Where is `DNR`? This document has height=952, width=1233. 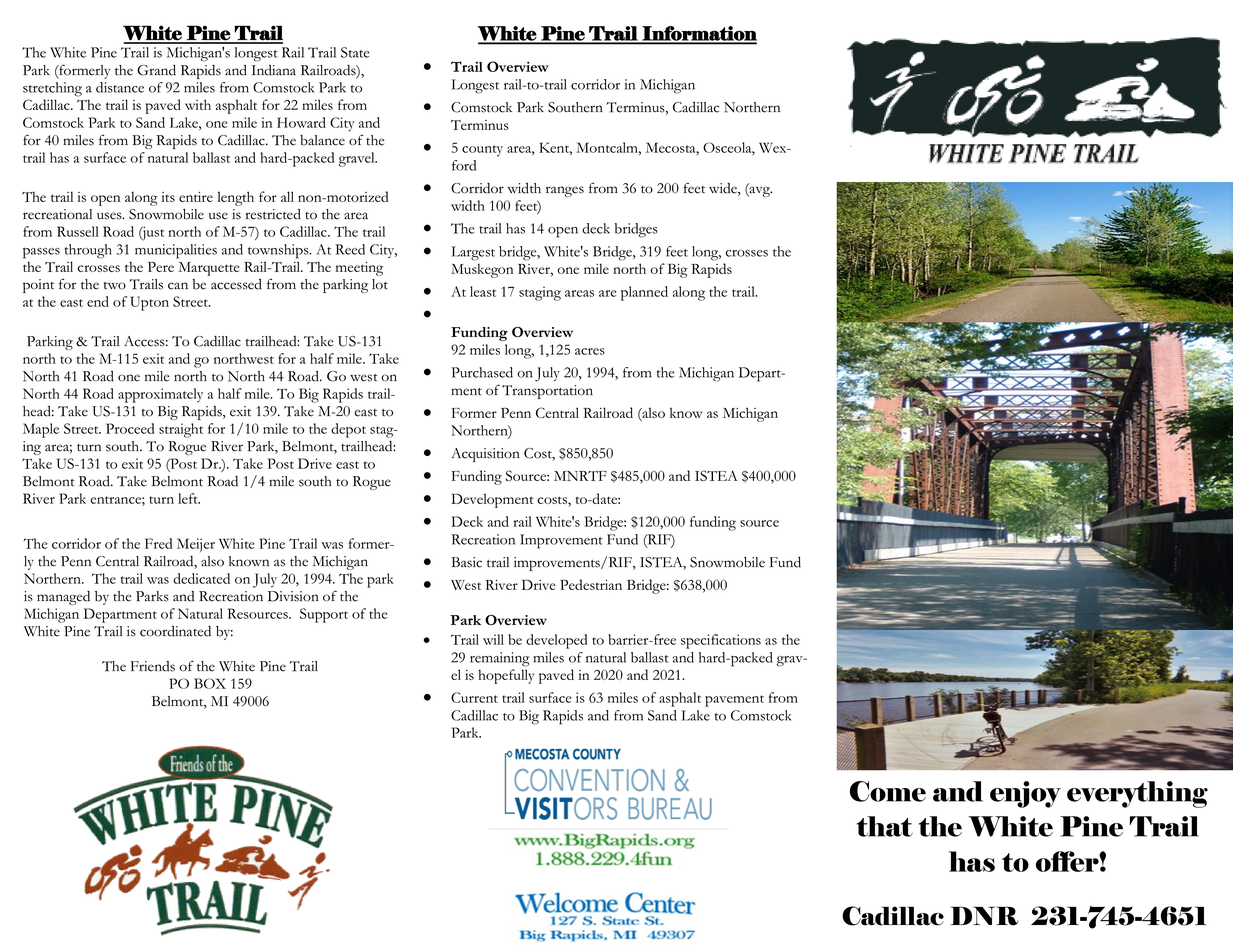
DNR is located at coordinates (984, 916).
